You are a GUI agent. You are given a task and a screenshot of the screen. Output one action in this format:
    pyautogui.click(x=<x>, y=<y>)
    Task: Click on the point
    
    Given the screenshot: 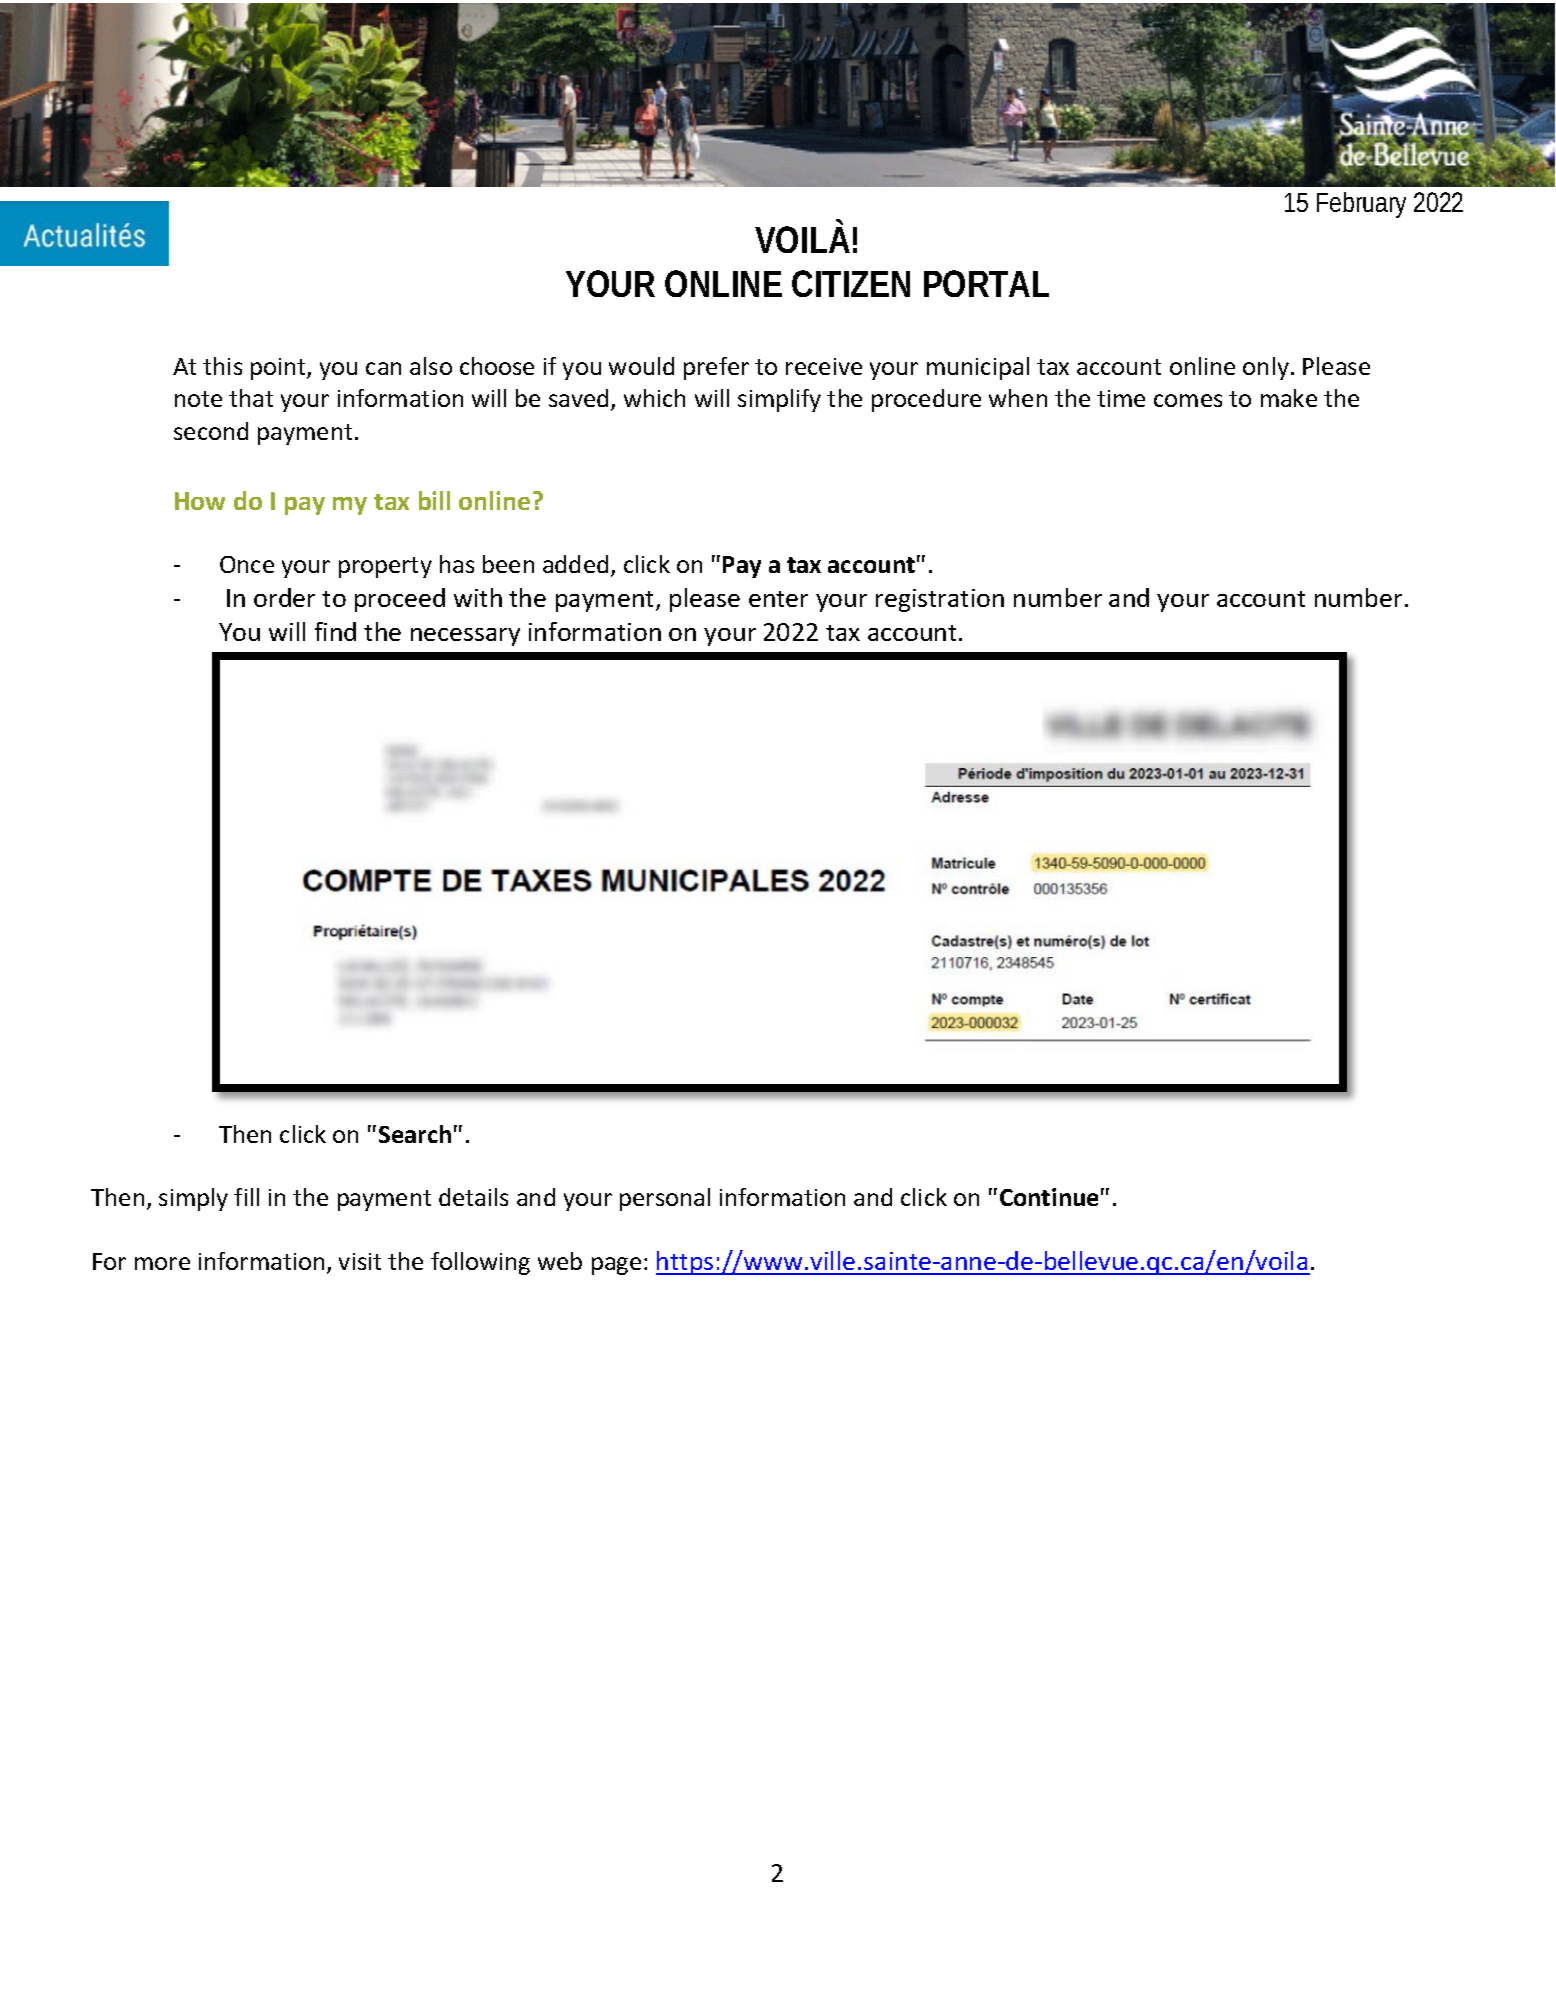 What is the action you would take?
    pyautogui.click(x=279, y=369)
